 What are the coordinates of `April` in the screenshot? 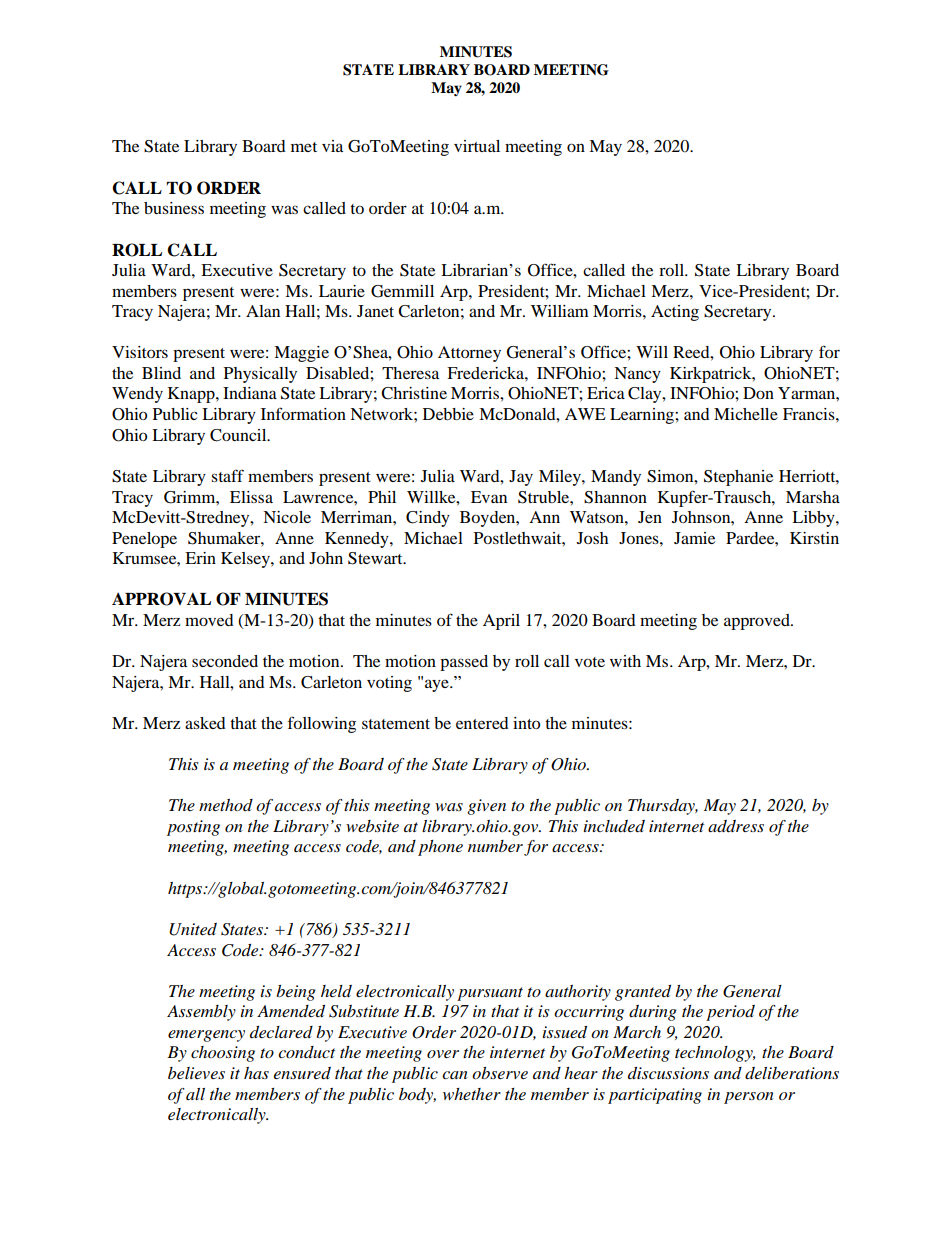 It's located at (501, 622).
